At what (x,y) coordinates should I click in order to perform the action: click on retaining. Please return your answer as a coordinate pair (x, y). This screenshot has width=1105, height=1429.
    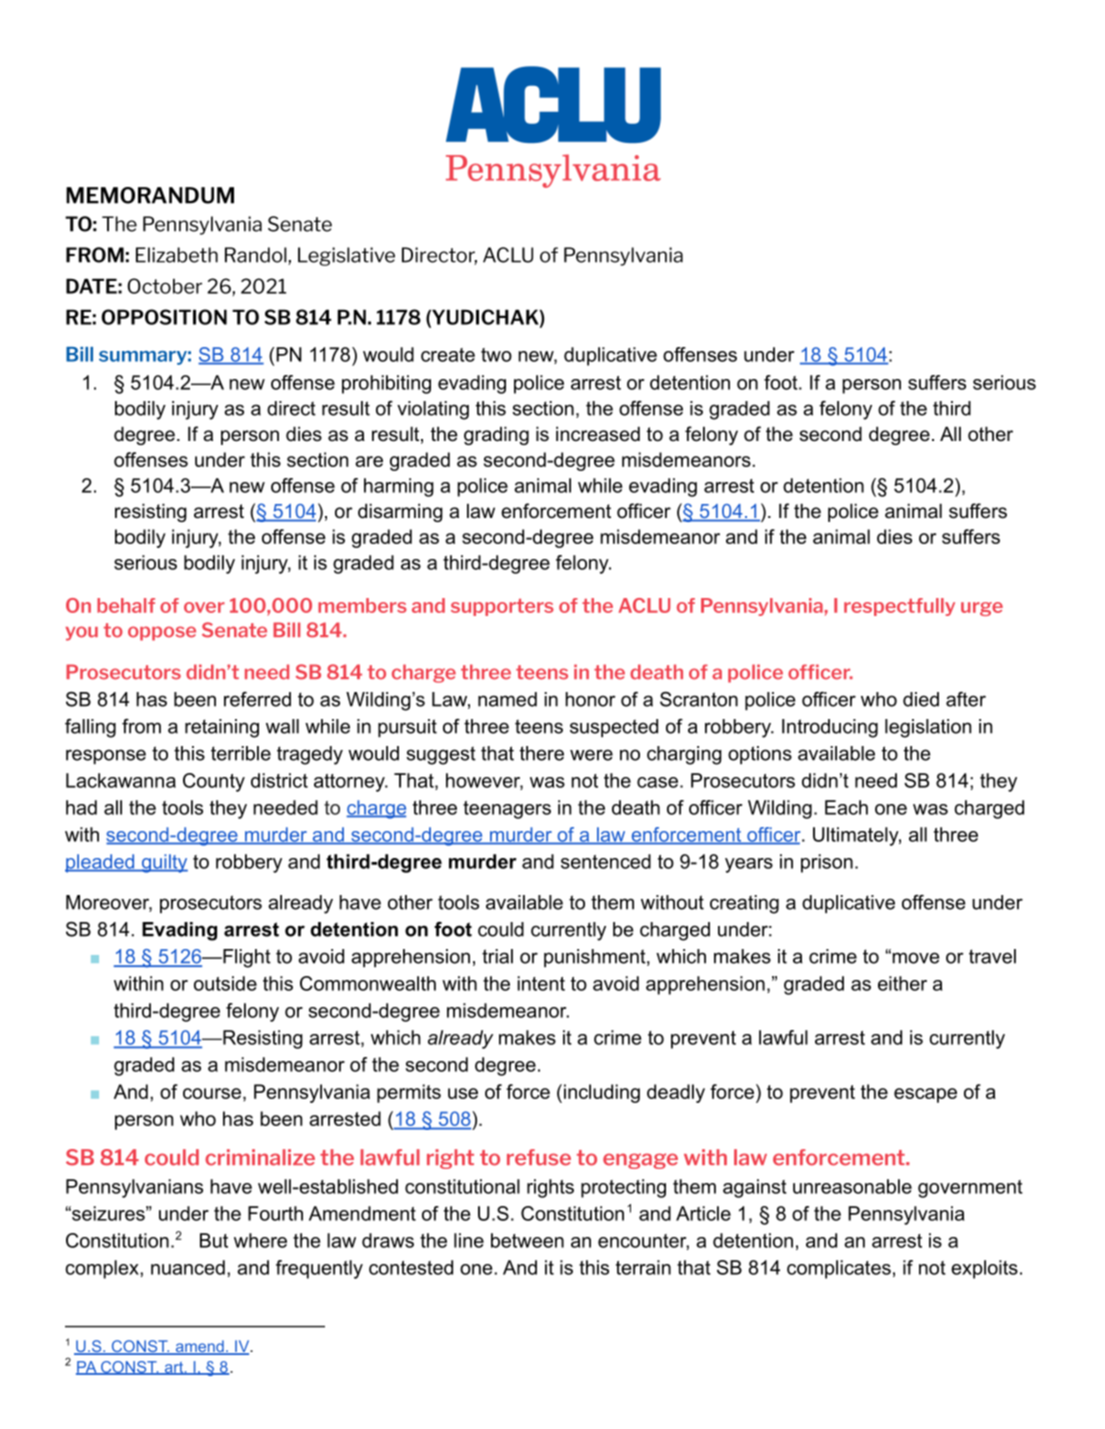
    Looking at the image, I should click on (222, 728).
